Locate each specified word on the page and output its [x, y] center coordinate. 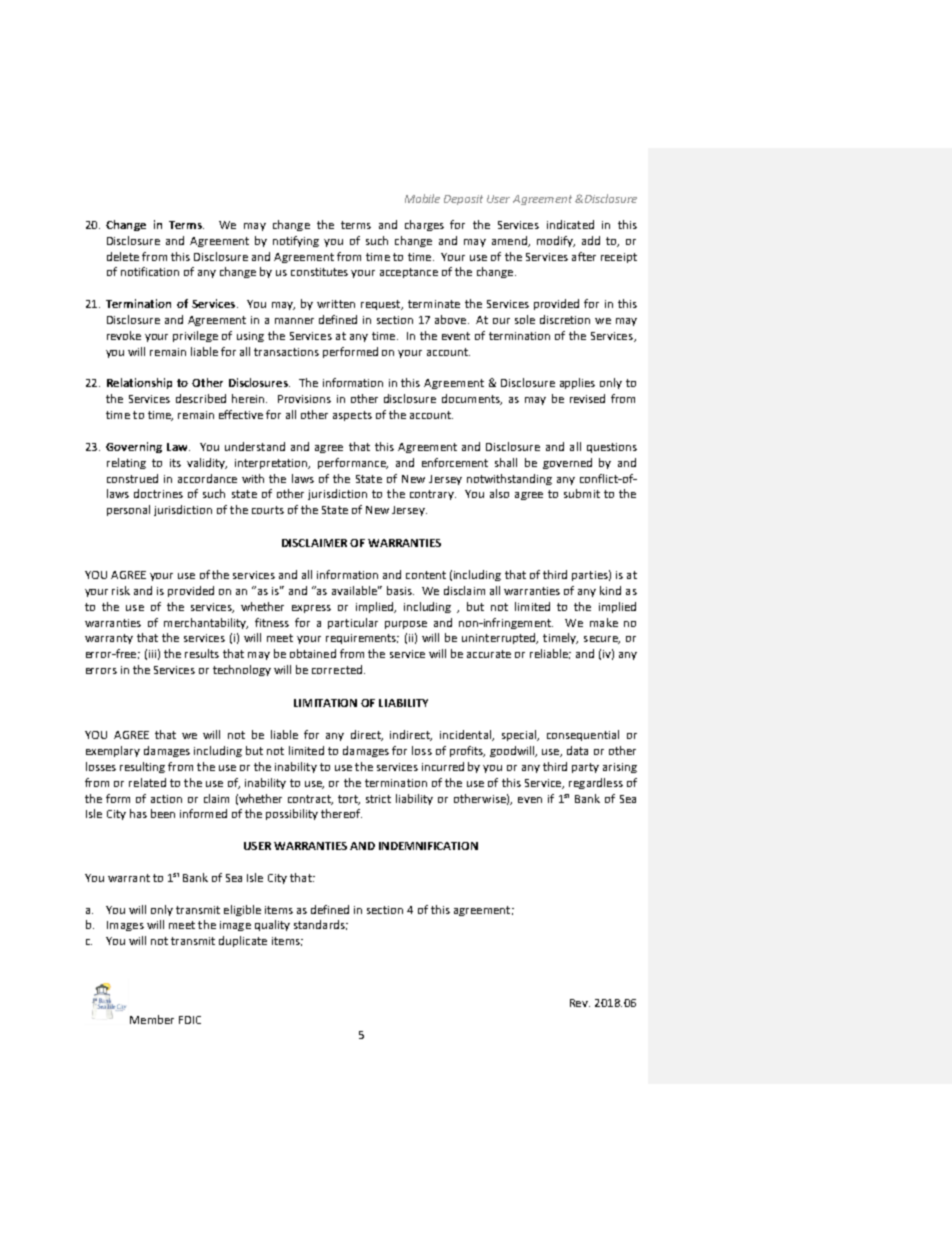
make [604, 622]
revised [587, 398]
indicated [570, 224]
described [201, 398]
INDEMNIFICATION [428, 846]
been [163, 813]
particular [353, 623]
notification [150, 271]
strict [378, 799]
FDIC [190, 1020]
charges [424, 225]
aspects [352, 416]
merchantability [206, 623]
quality [272, 925]
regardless [596, 783]
